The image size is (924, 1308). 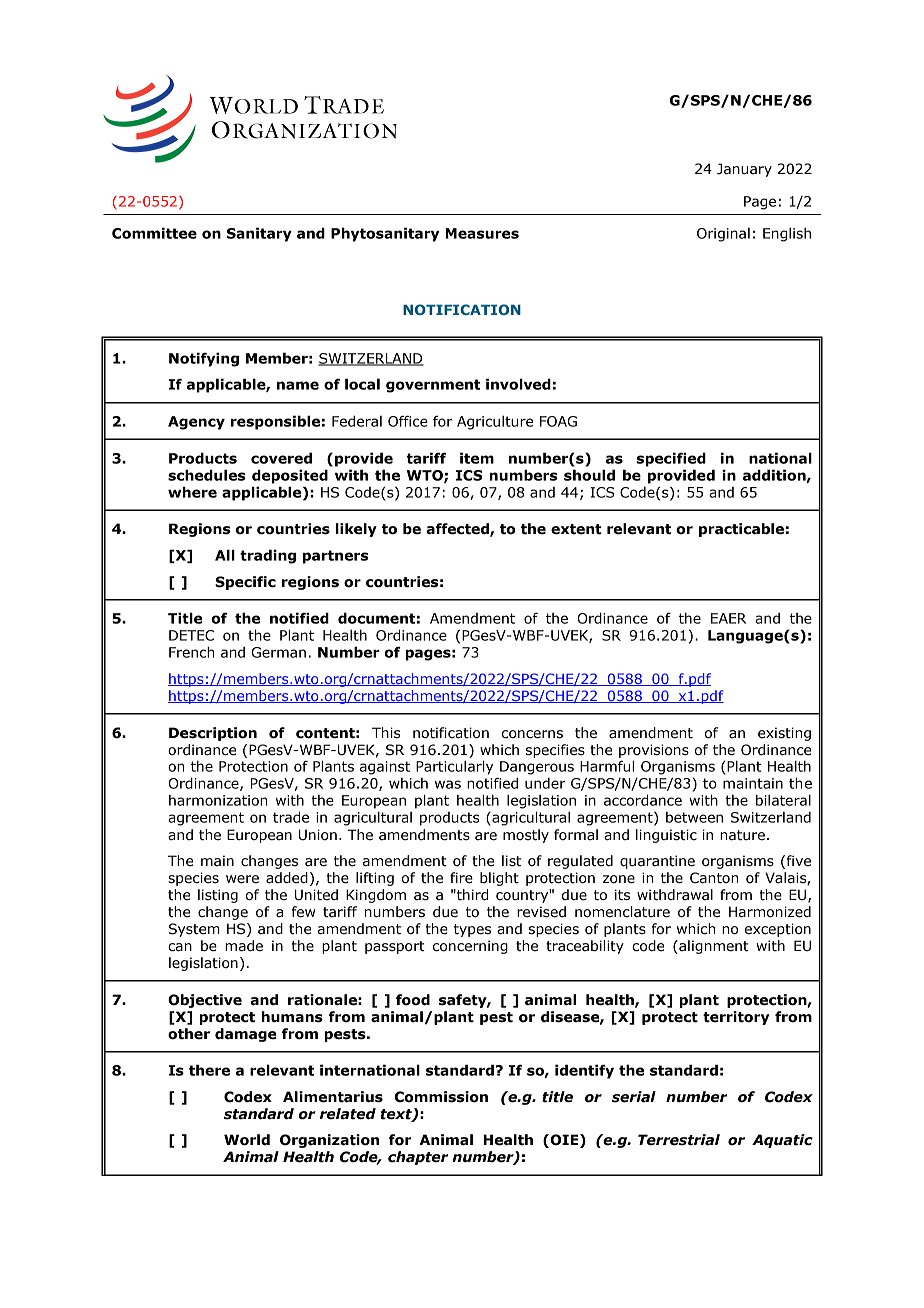 I want to click on item, so click(x=477, y=458).
